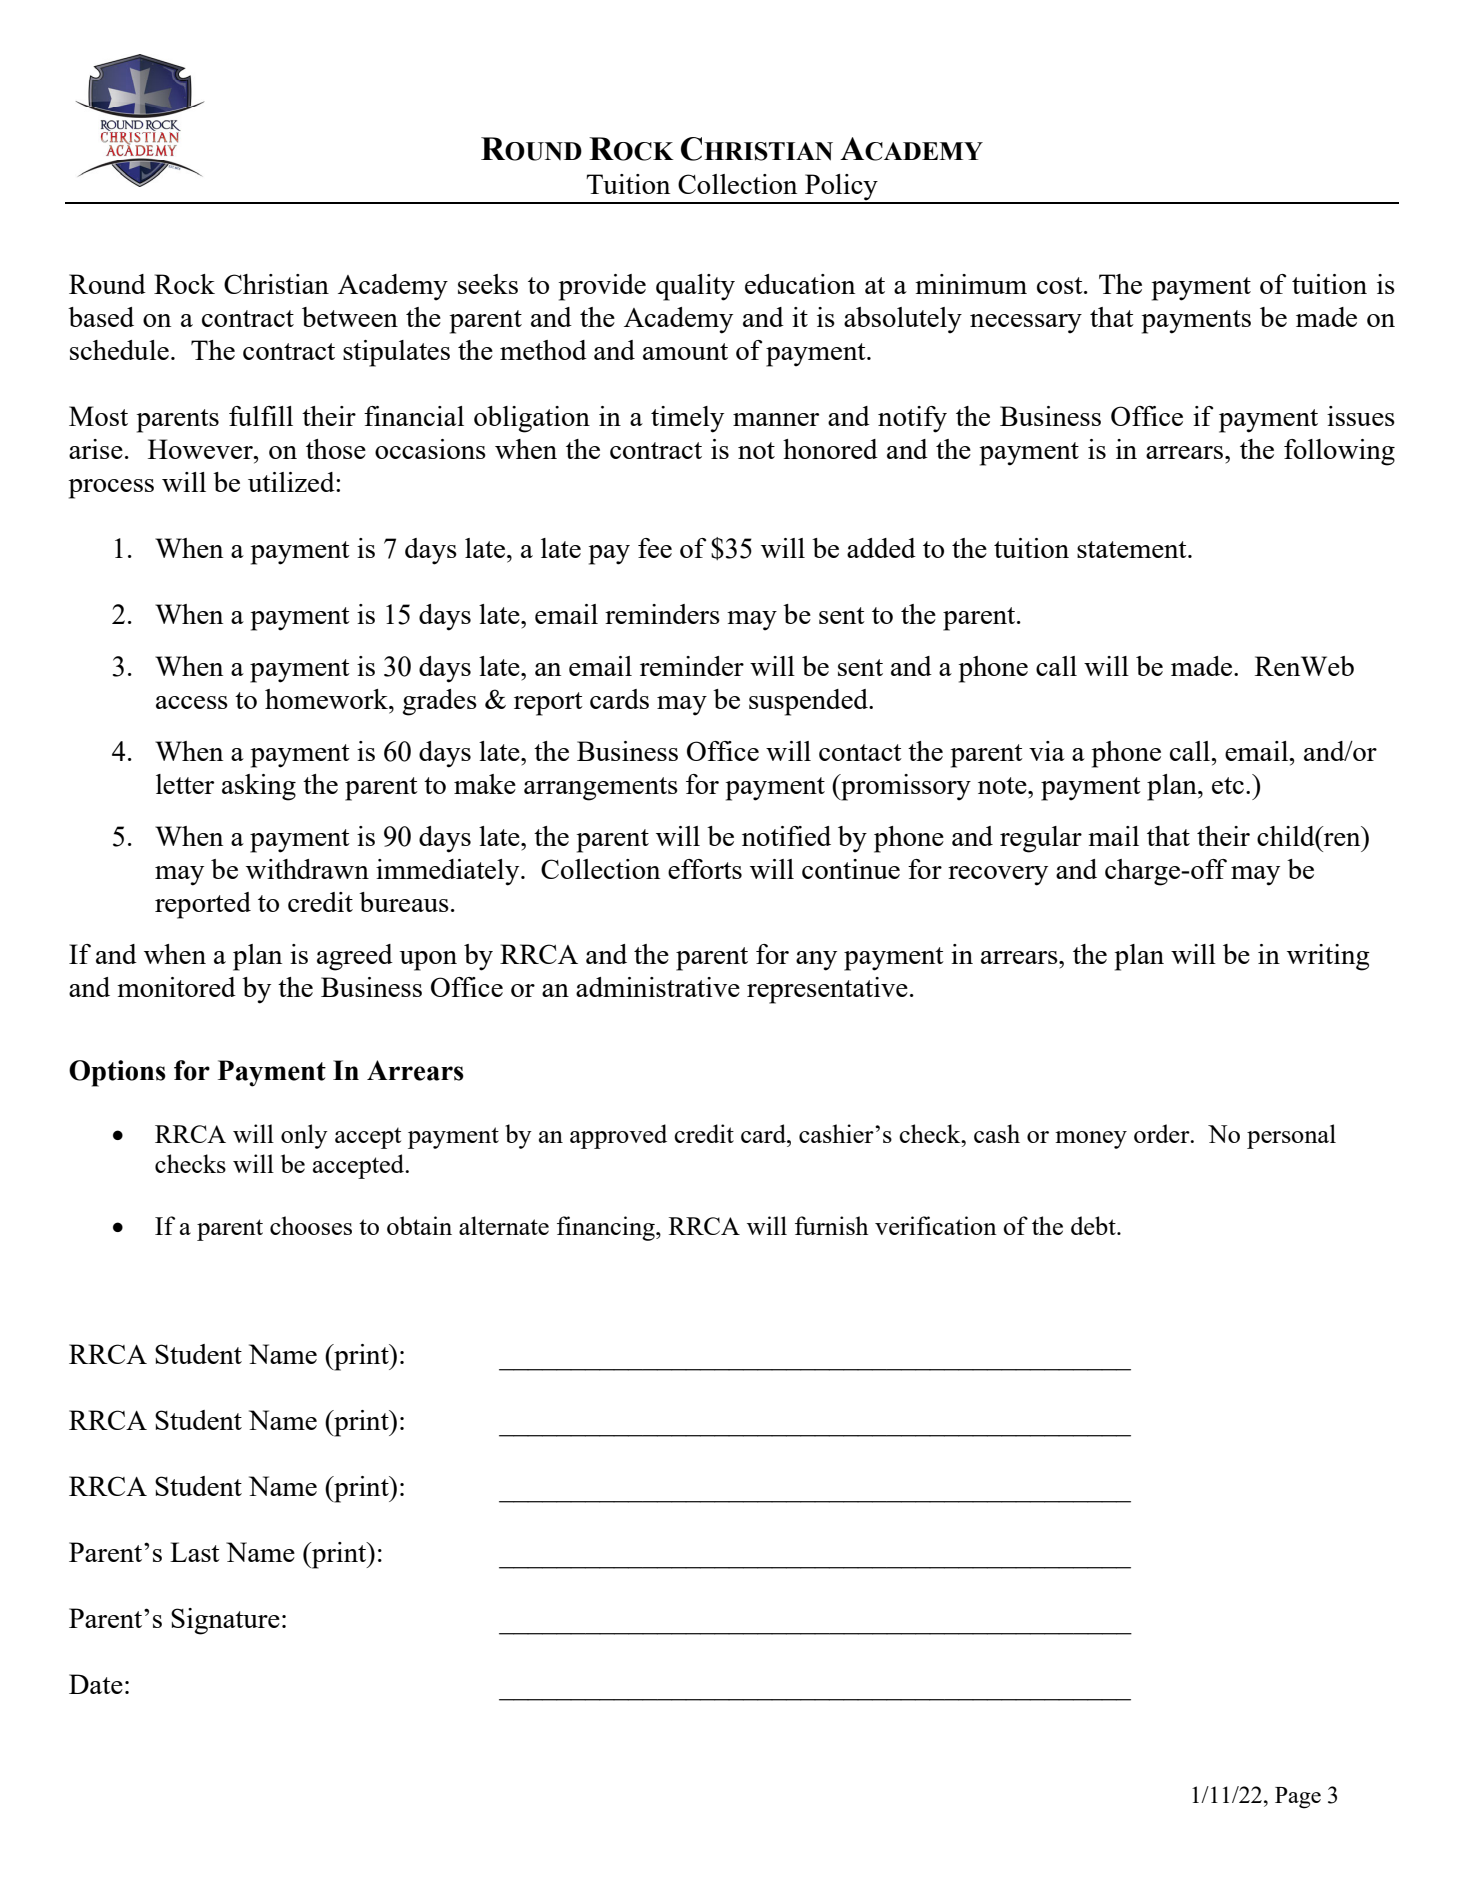  Describe the element at coordinates (1328, 957) in the screenshot. I see `writing` at that location.
